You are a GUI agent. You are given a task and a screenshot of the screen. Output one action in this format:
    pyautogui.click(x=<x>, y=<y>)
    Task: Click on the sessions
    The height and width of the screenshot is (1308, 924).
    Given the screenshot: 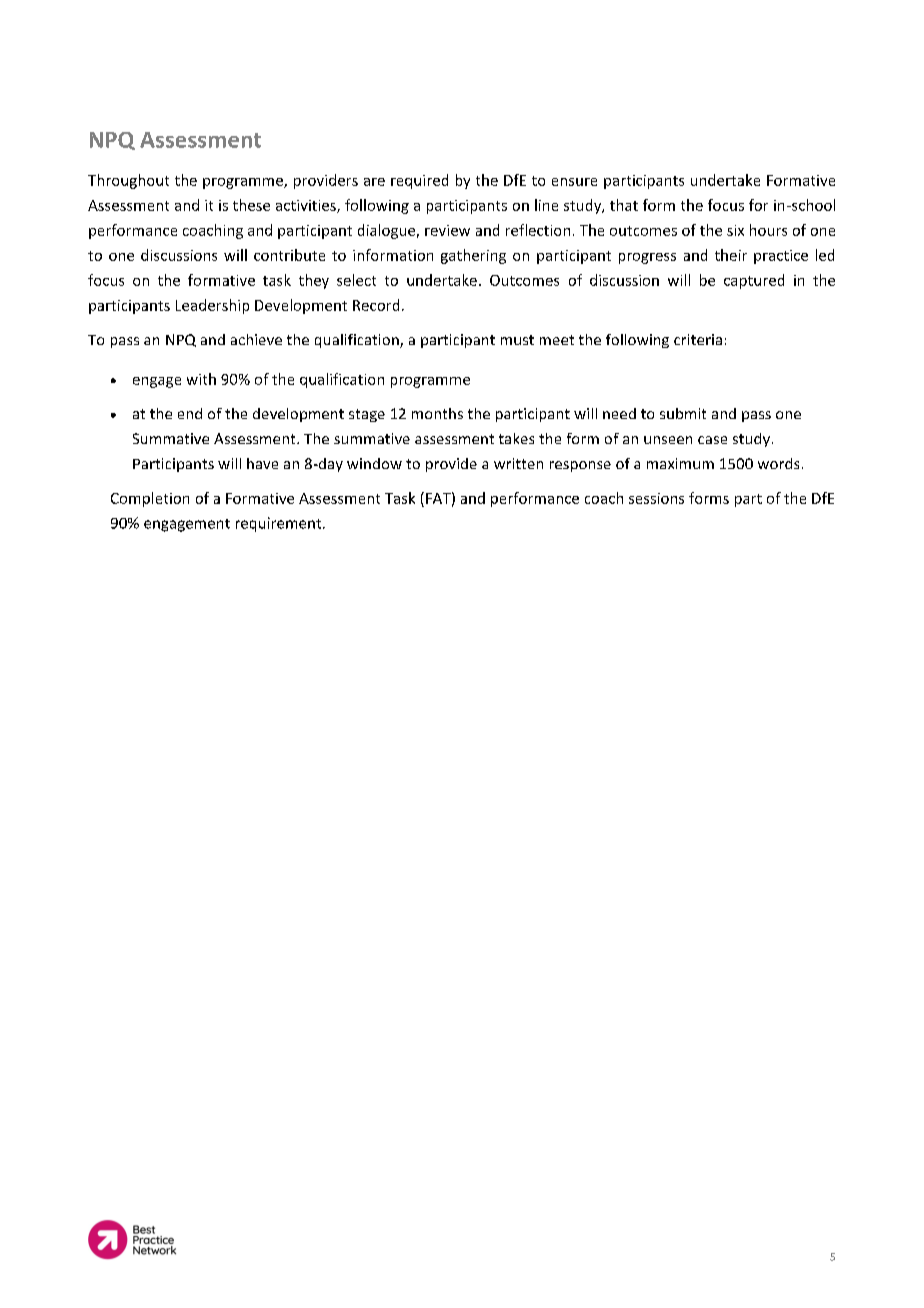 What is the action you would take?
    pyautogui.click(x=656, y=498)
